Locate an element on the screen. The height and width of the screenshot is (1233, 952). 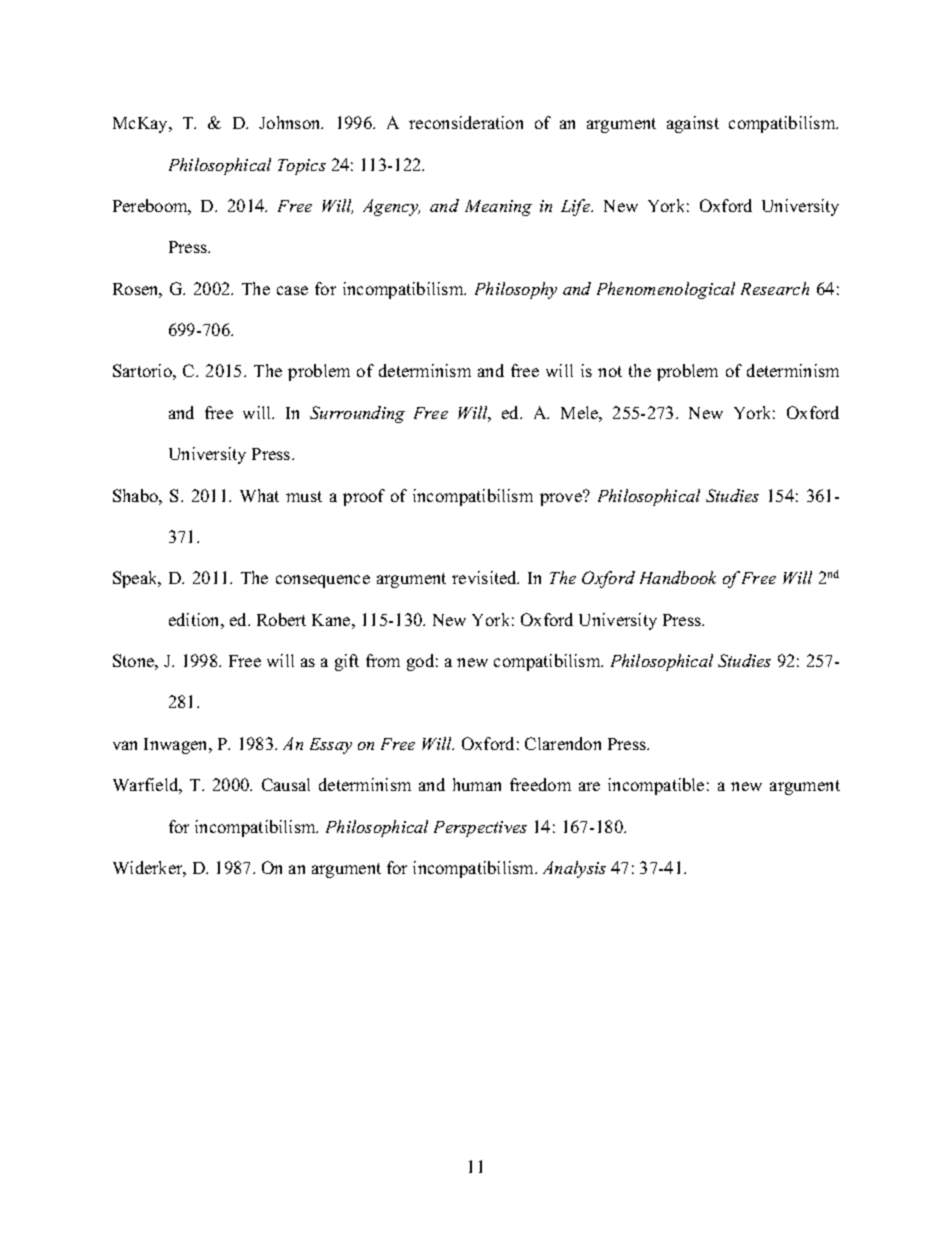
Perspectives is located at coordinates (480, 829).
